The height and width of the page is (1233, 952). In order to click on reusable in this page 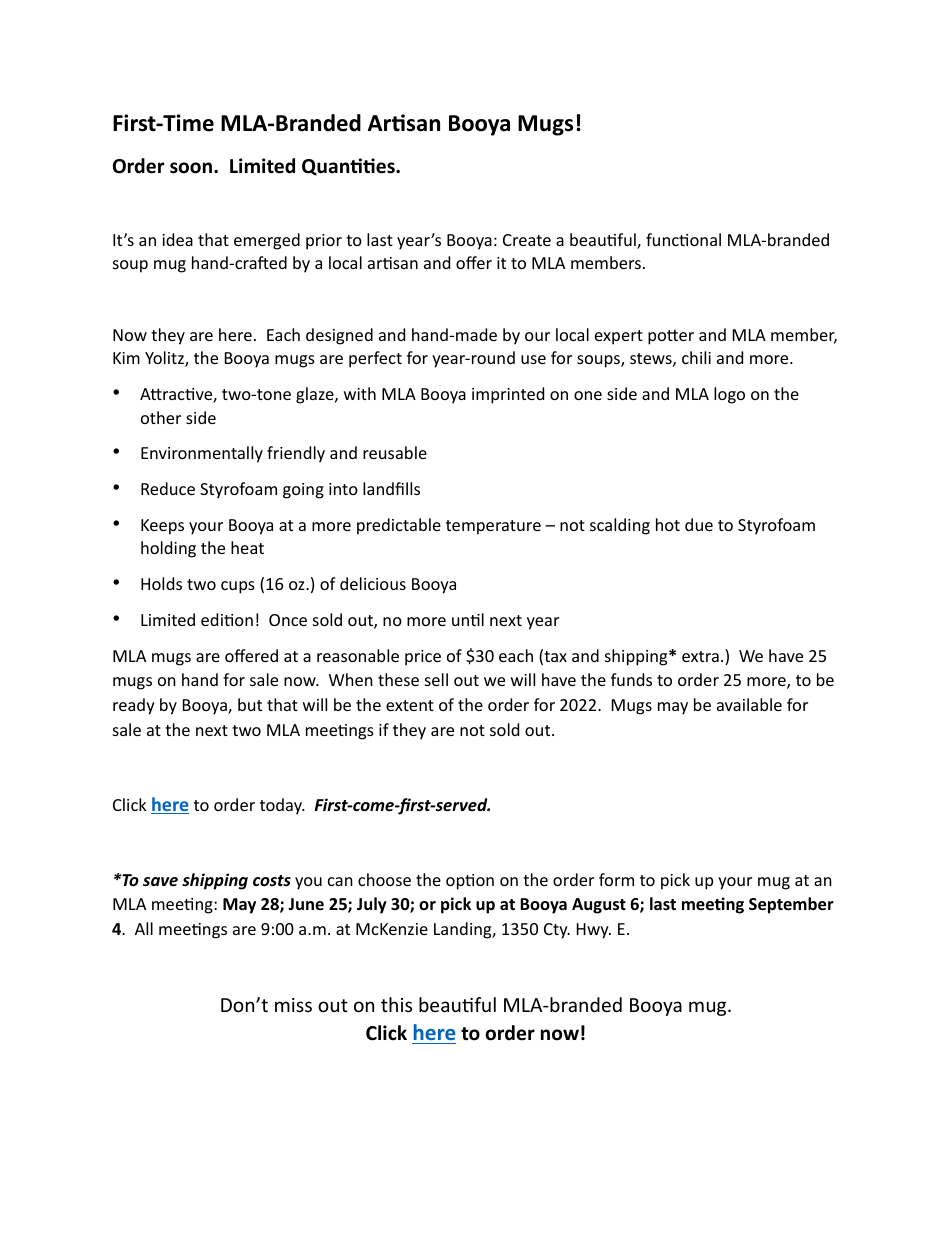, I will do `click(395, 452)`.
